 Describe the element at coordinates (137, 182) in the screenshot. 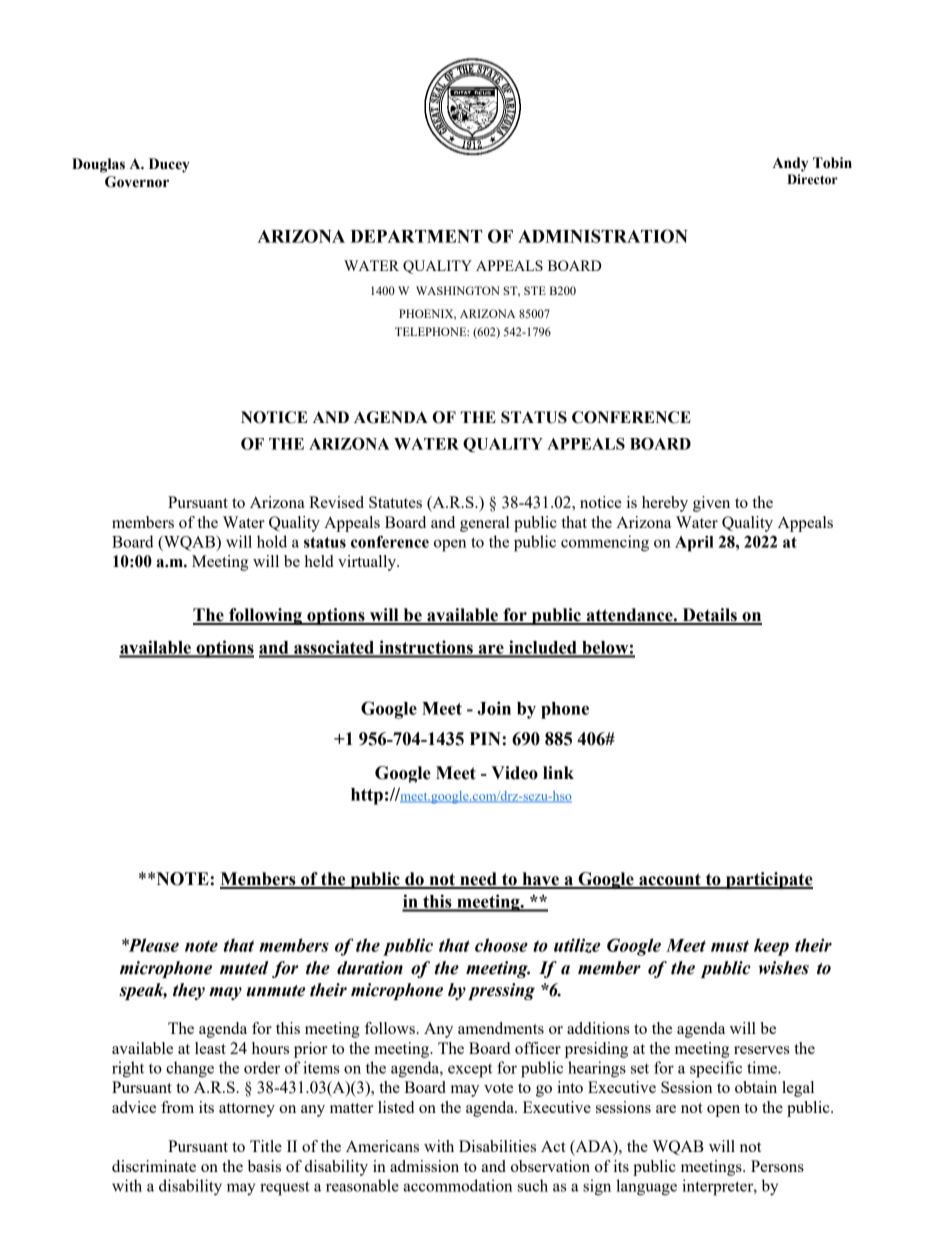

I see `Governor` at that location.
